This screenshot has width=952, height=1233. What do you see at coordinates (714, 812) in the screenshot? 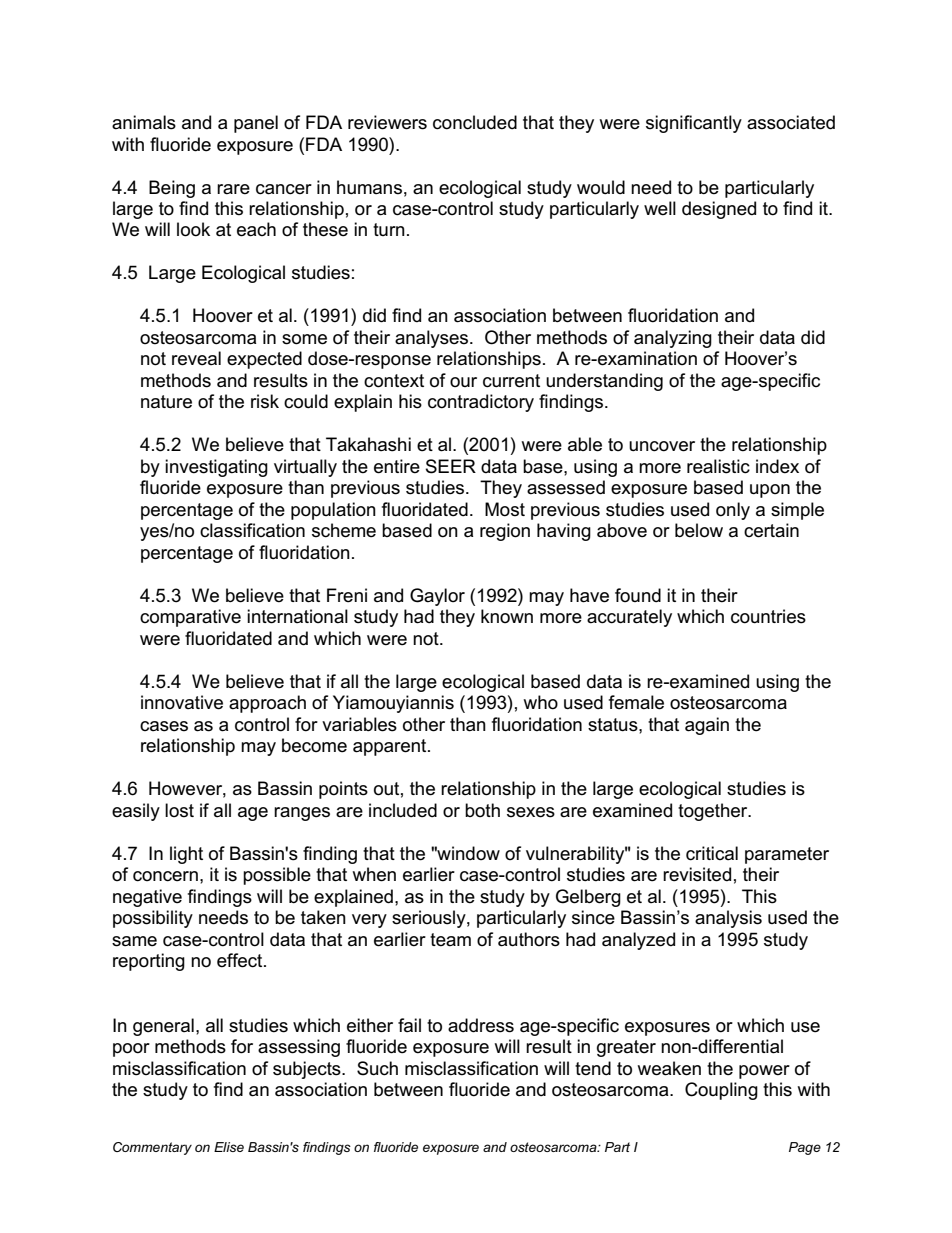
I see `together` at bounding box center [714, 812].
